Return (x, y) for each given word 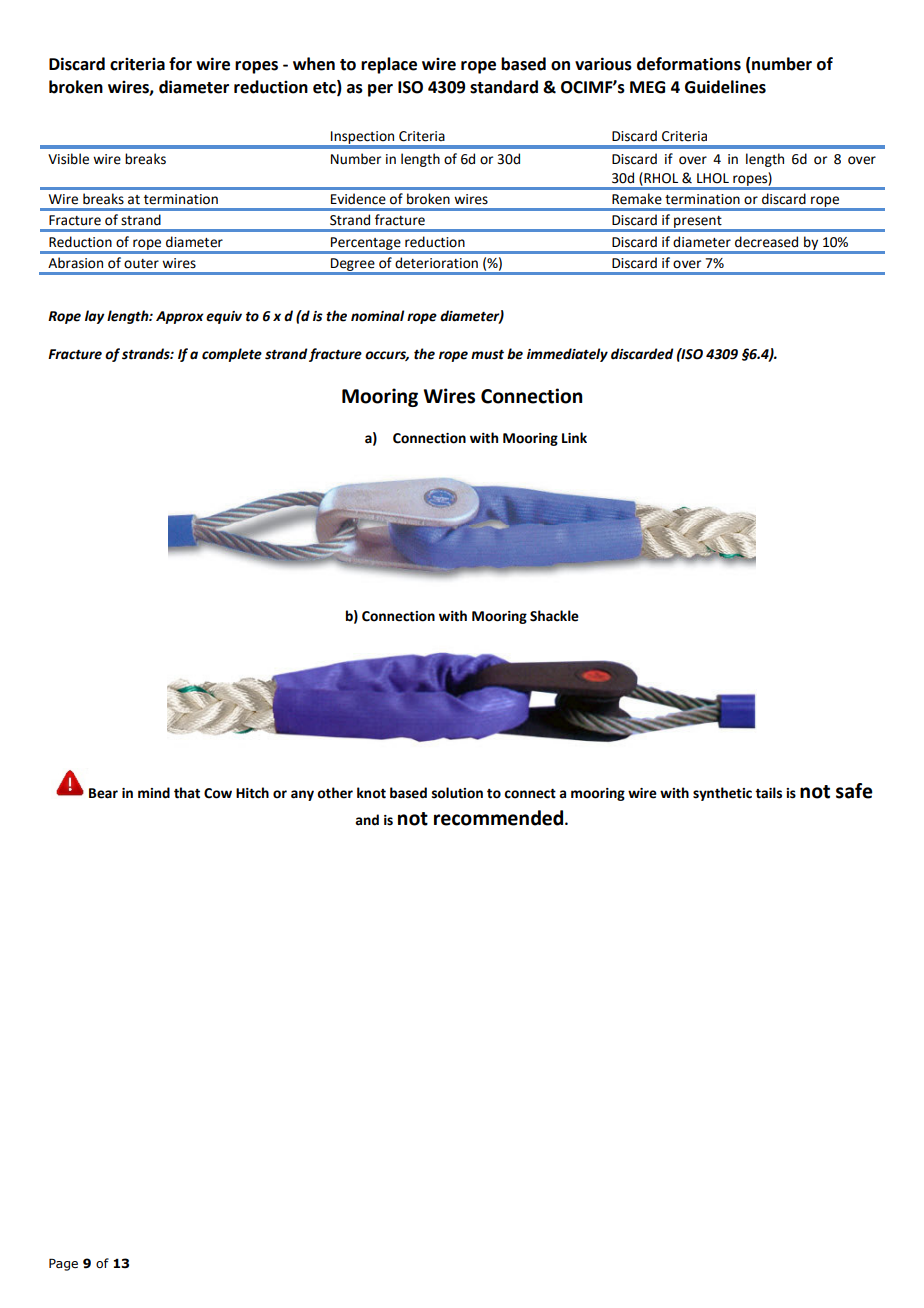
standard (504, 87)
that (187, 793)
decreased (766, 242)
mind (154, 793)
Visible (68, 159)
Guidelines (725, 87)
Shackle (554, 616)
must (487, 355)
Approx (180, 317)
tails (768, 793)
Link (574, 437)
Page (63, 1264)
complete (232, 355)
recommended (500, 818)
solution (457, 793)
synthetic (722, 794)
